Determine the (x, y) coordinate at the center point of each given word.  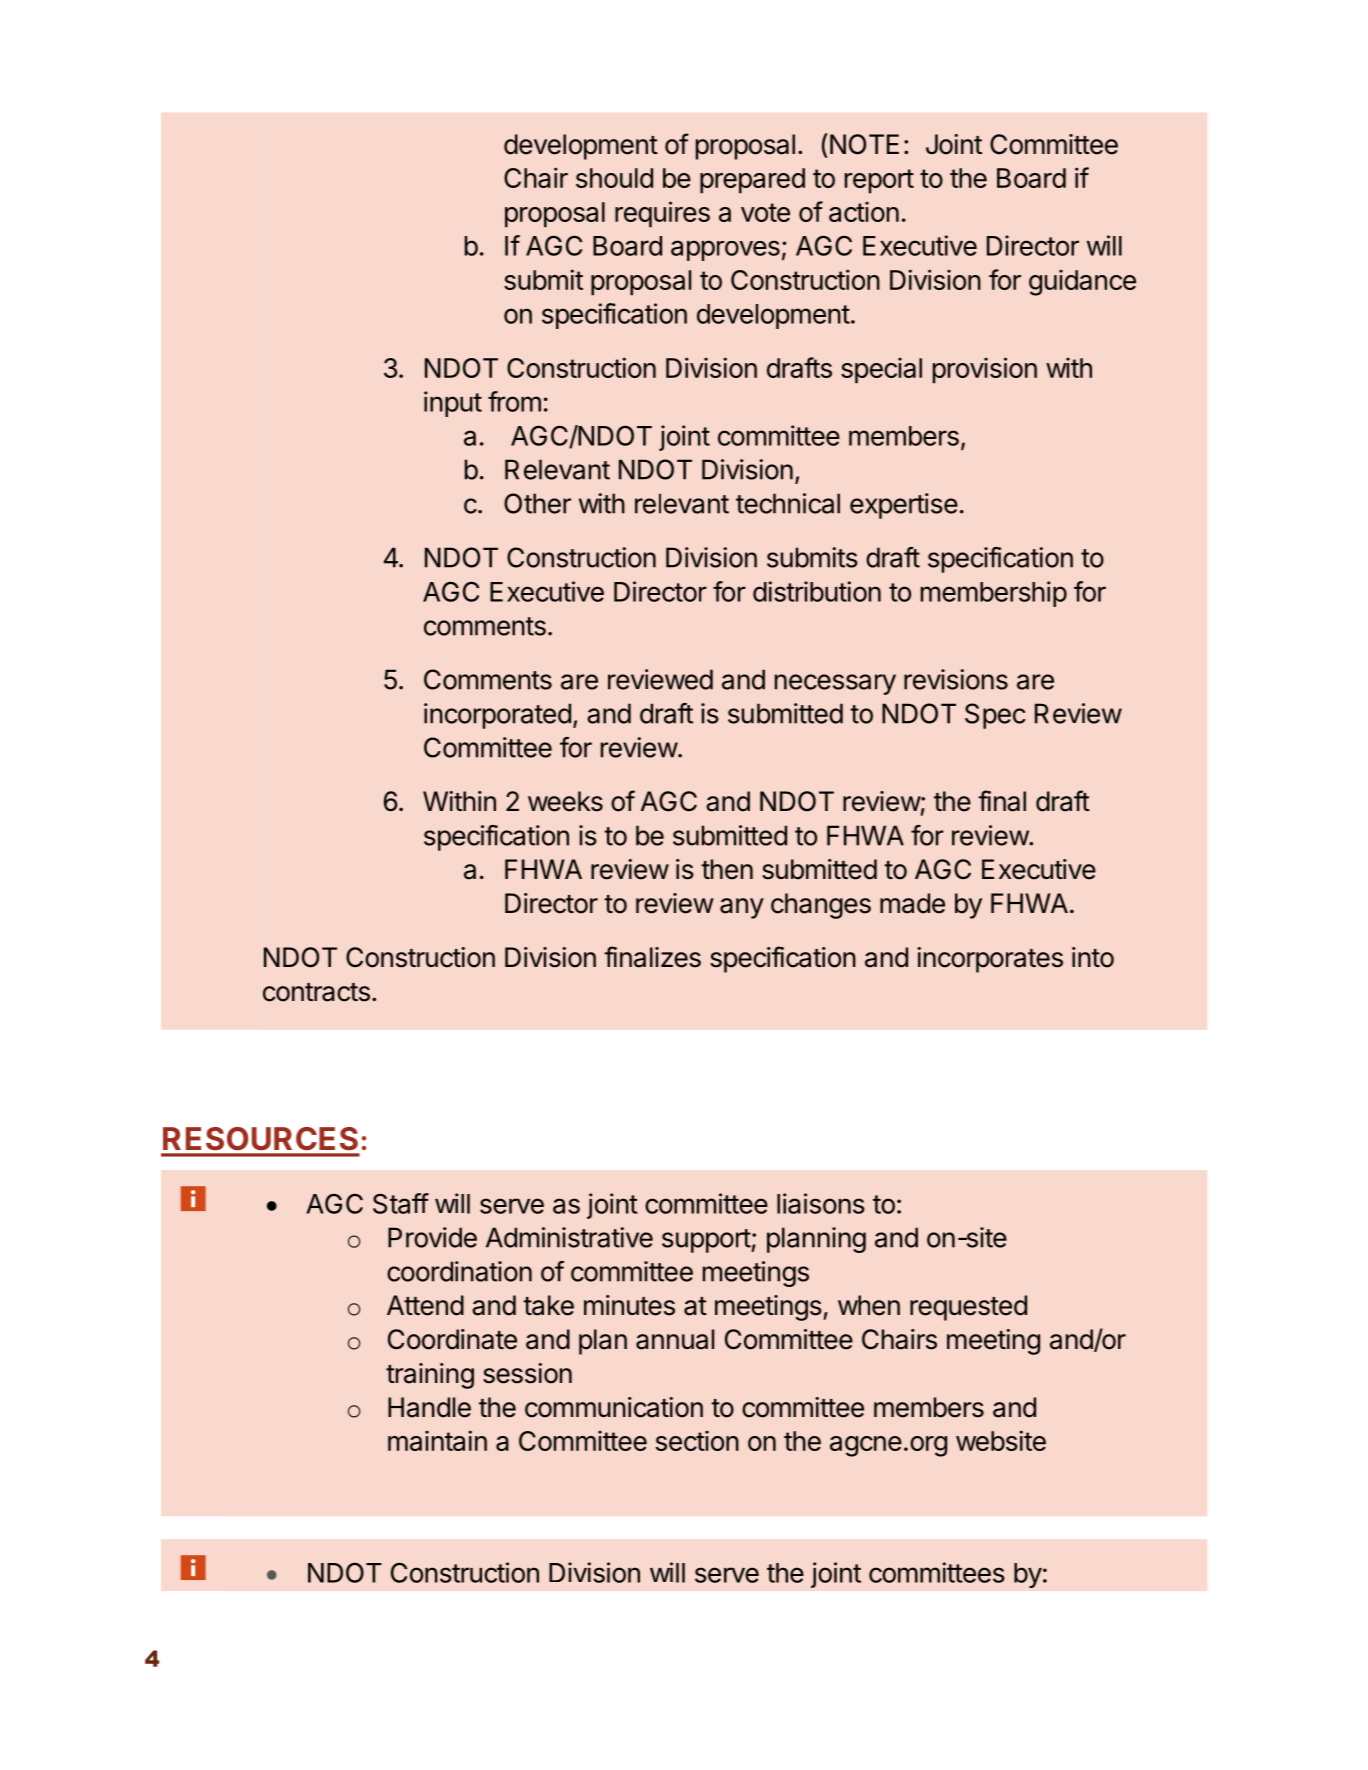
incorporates (990, 960)
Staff (401, 1203)
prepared (752, 180)
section (697, 1441)
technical (788, 503)
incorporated (497, 716)
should (614, 178)
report (879, 181)
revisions (956, 679)
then (727, 869)
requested (968, 1308)
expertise (904, 506)
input (453, 404)
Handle (429, 1407)
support (707, 1241)
